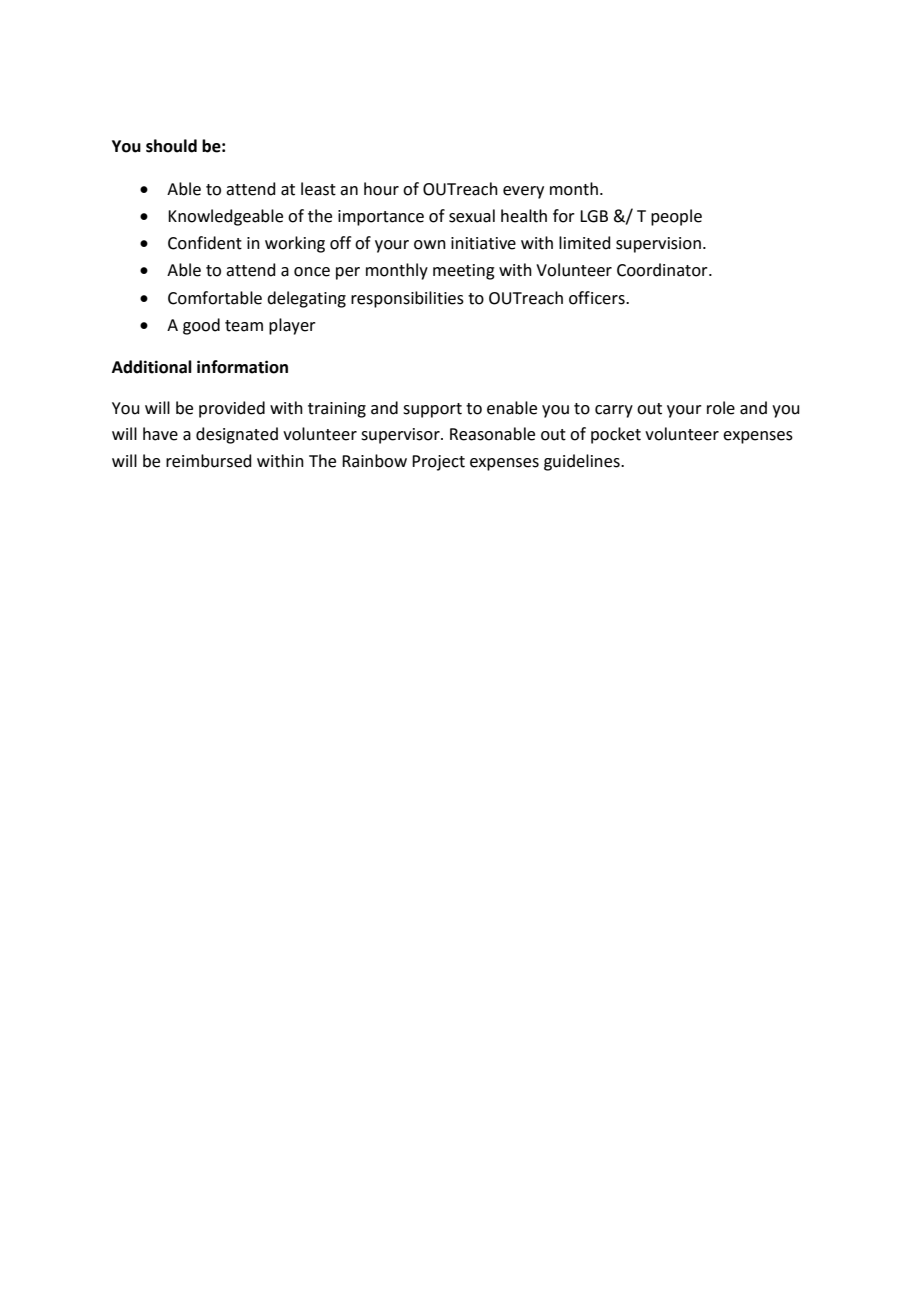 This screenshot has height=1308, width=924. What do you see at coordinates (232, 409) in the screenshot?
I see `provided` at bounding box center [232, 409].
